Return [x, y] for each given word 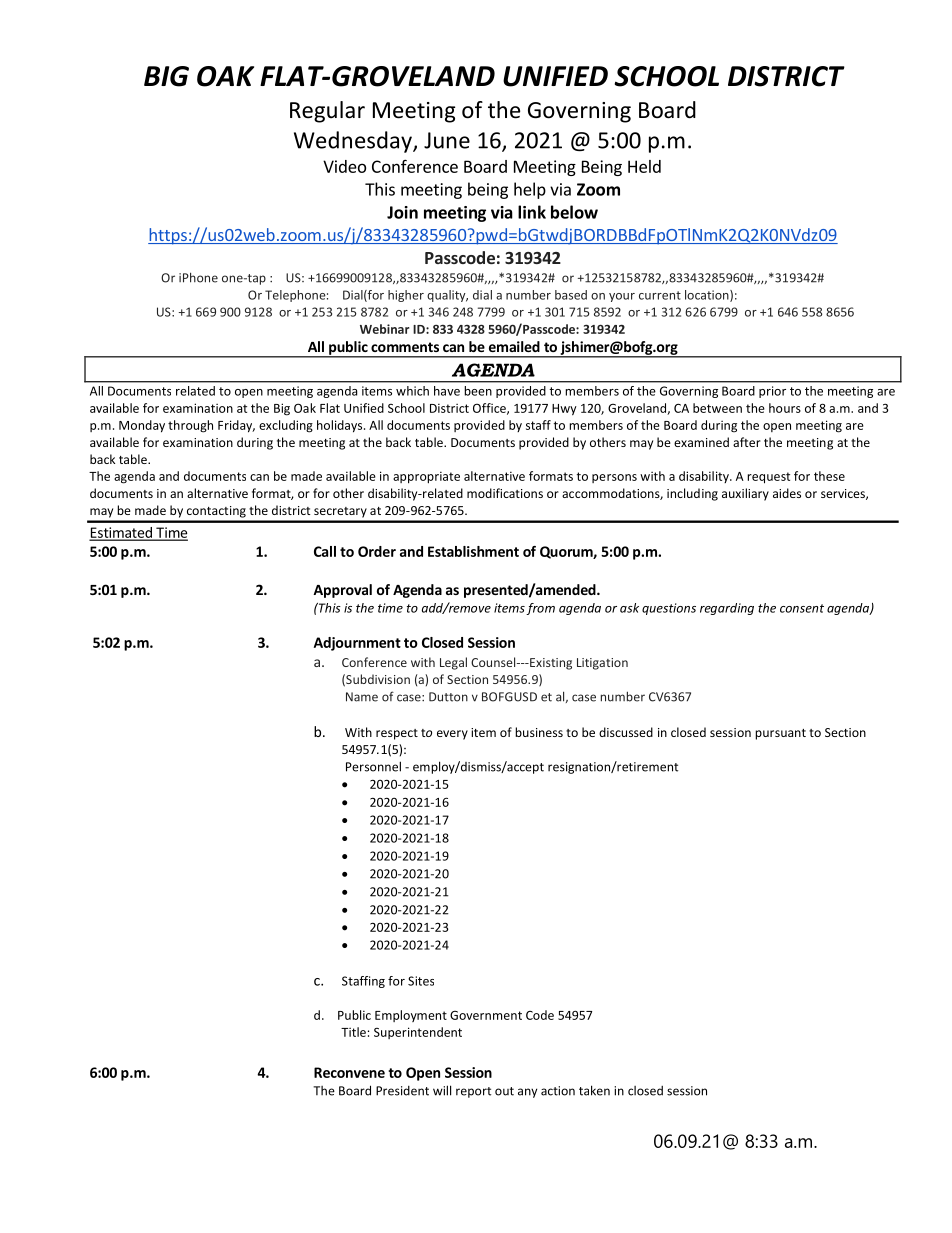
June [447, 140]
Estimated [121, 533]
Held [644, 166]
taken [594, 1090]
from [540, 609]
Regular [327, 112]
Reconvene [349, 1072]
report [473, 1092]
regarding [727, 609]
